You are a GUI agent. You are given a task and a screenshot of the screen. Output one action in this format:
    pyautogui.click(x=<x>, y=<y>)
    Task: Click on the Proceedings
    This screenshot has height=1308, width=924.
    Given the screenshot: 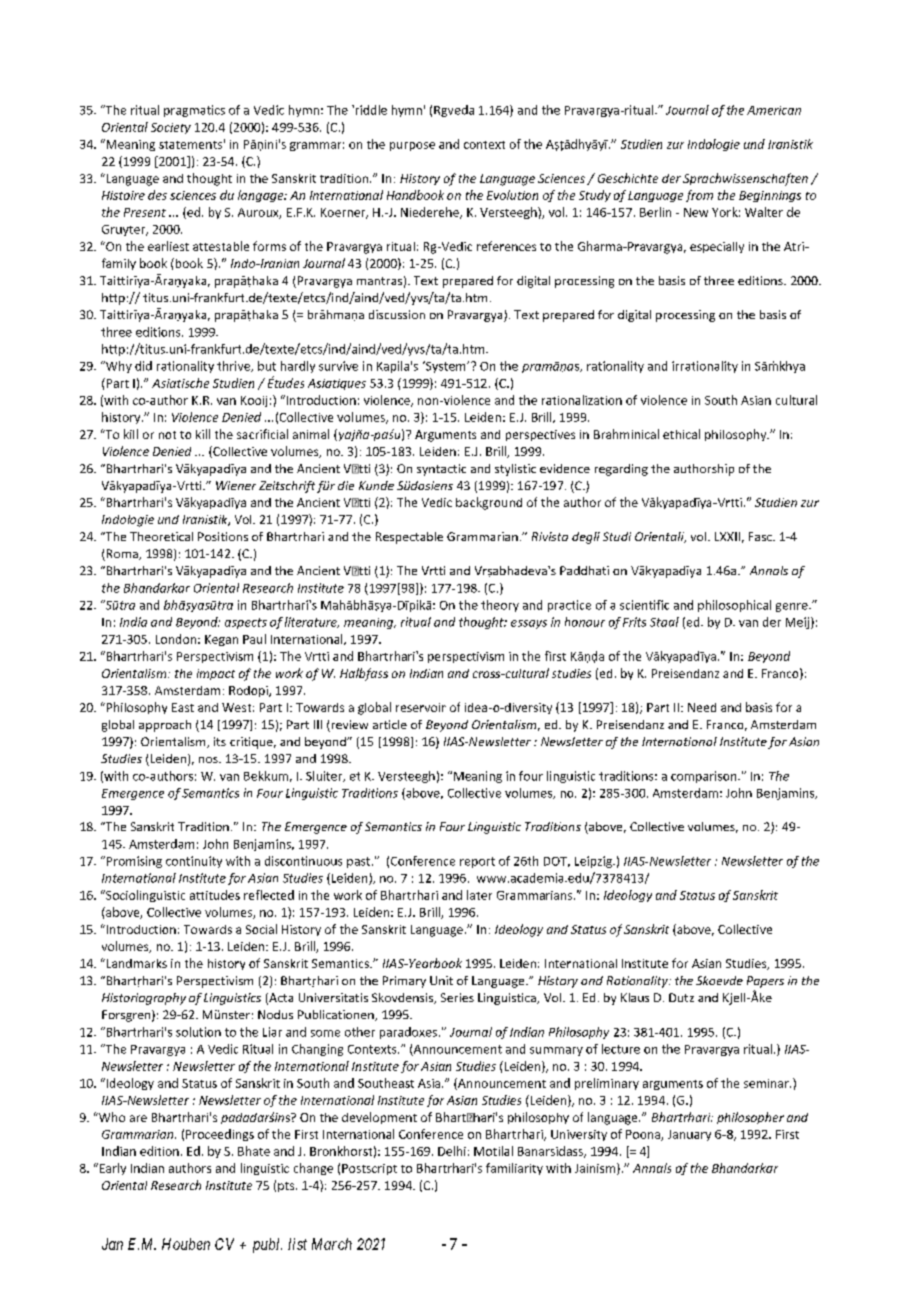 What is the action you would take?
    pyautogui.click(x=220, y=1135)
